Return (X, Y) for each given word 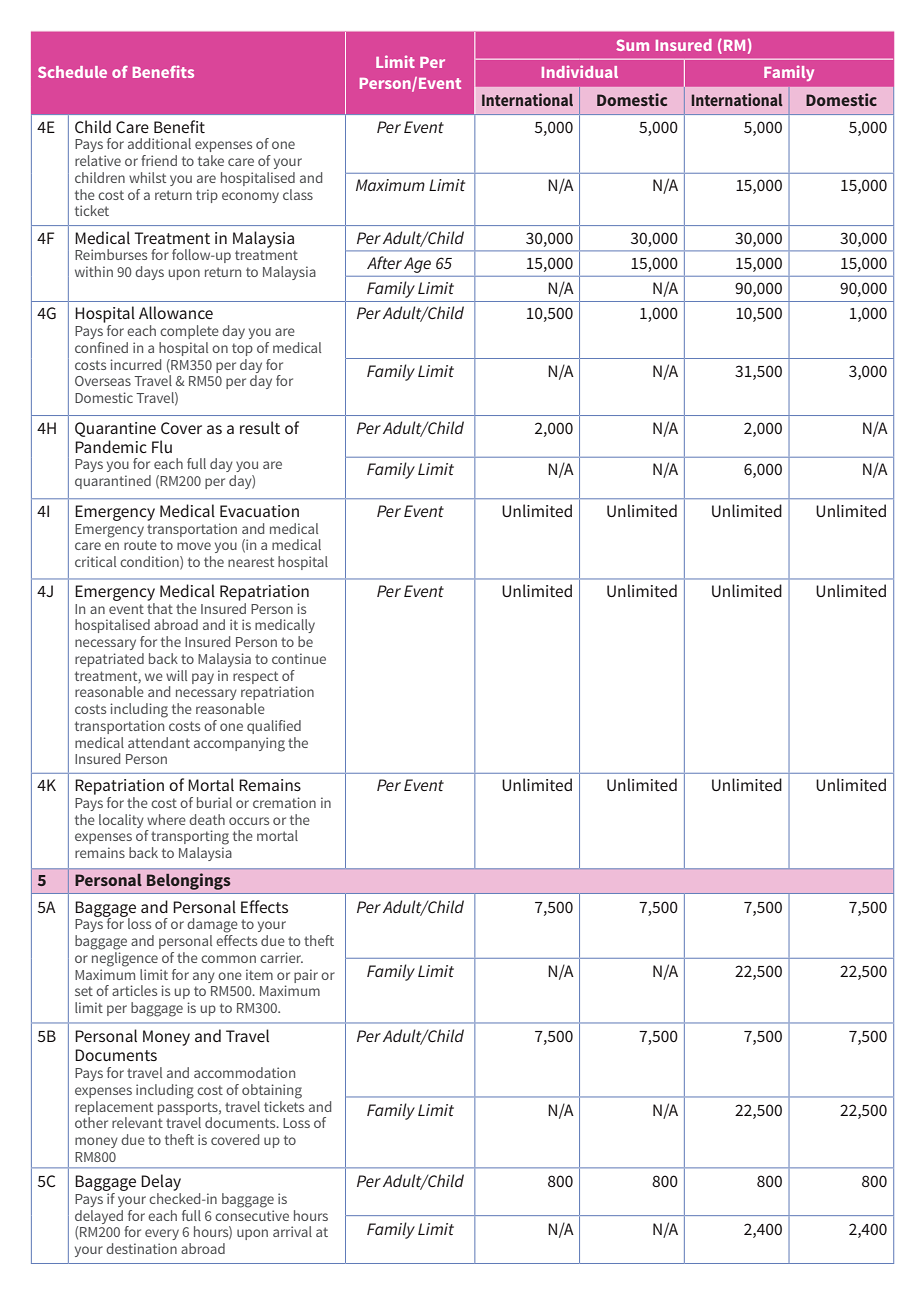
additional (159, 143)
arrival (292, 1231)
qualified (274, 727)
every (162, 1234)
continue (299, 658)
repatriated (109, 660)
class (298, 194)
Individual (580, 71)
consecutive (252, 1215)
